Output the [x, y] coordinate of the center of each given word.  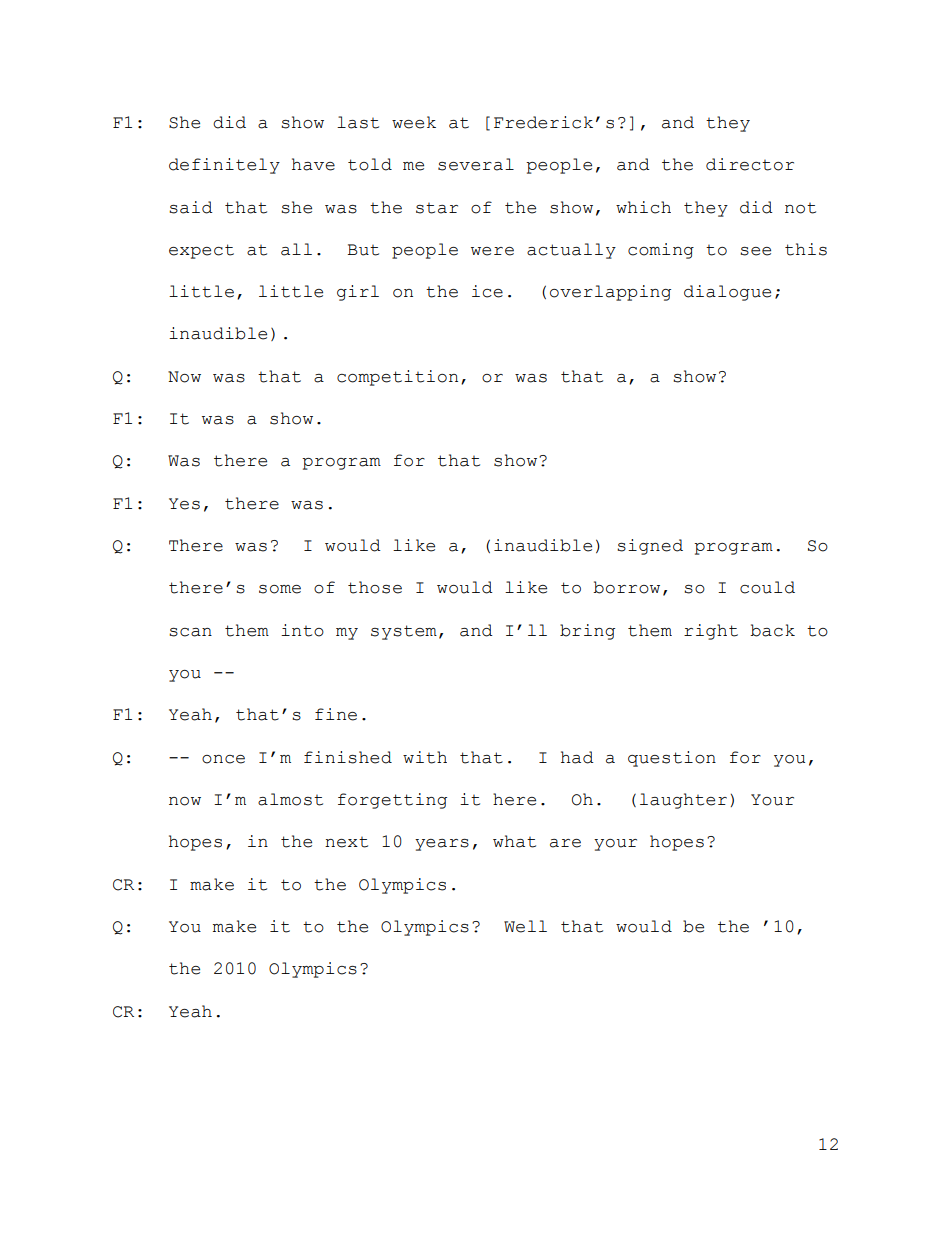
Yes [184, 504]
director [750, 164]
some [280, 589]
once [223, 759]
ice [487, 291]
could [767, 587]
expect [201, 251]
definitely [224, 166]
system [404, 632]
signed [650, 547]
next [346, 842]
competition [397, 378]
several [476, 164]
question [672, 759]
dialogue [727, 293]
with [425, 757]
